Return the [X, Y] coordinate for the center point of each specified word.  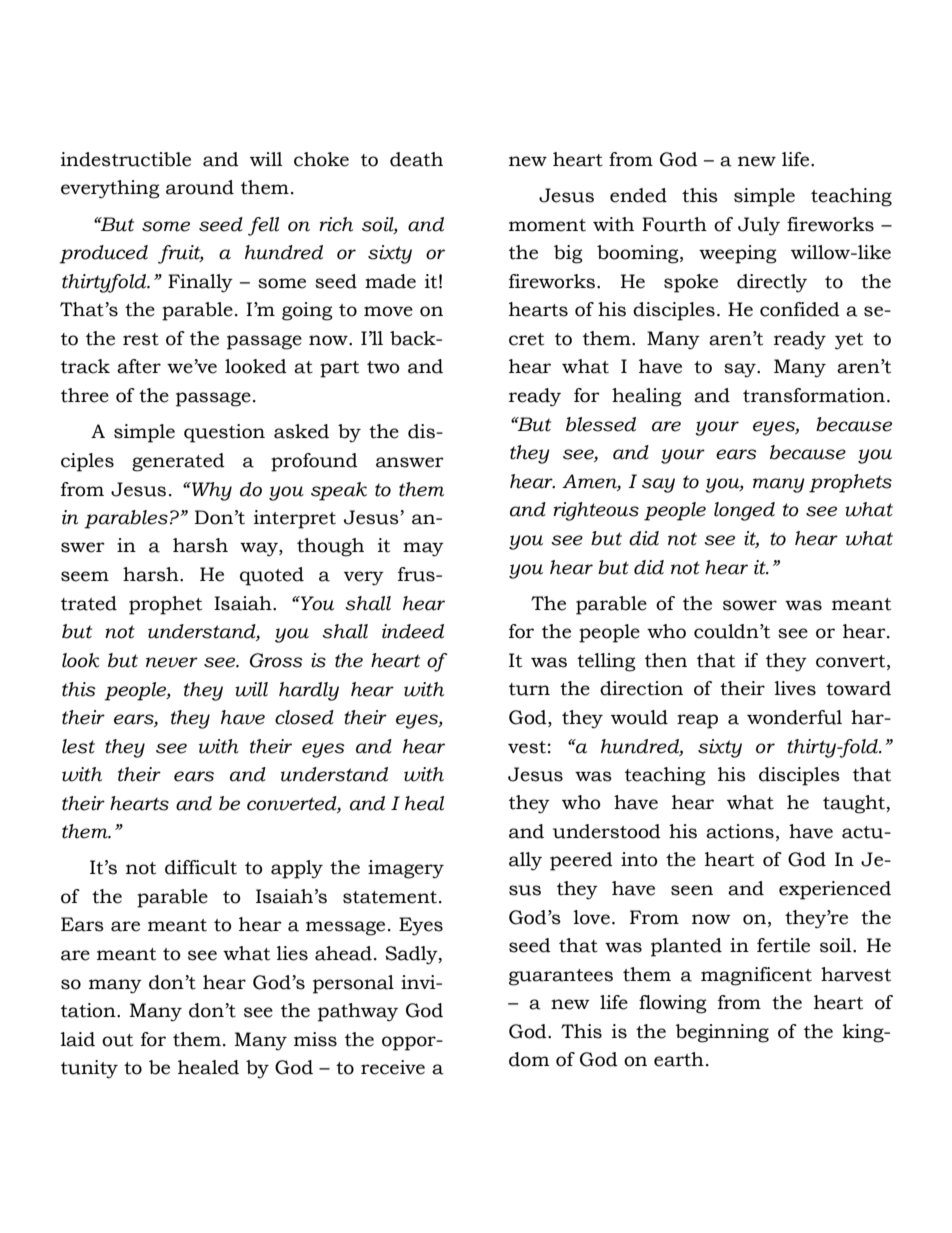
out [117, 1040]
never [172, 662]
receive [393, 1067]
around [200, 187]
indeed [413, 631]
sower [750, 605]
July [759, 226]
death [416, 159]
